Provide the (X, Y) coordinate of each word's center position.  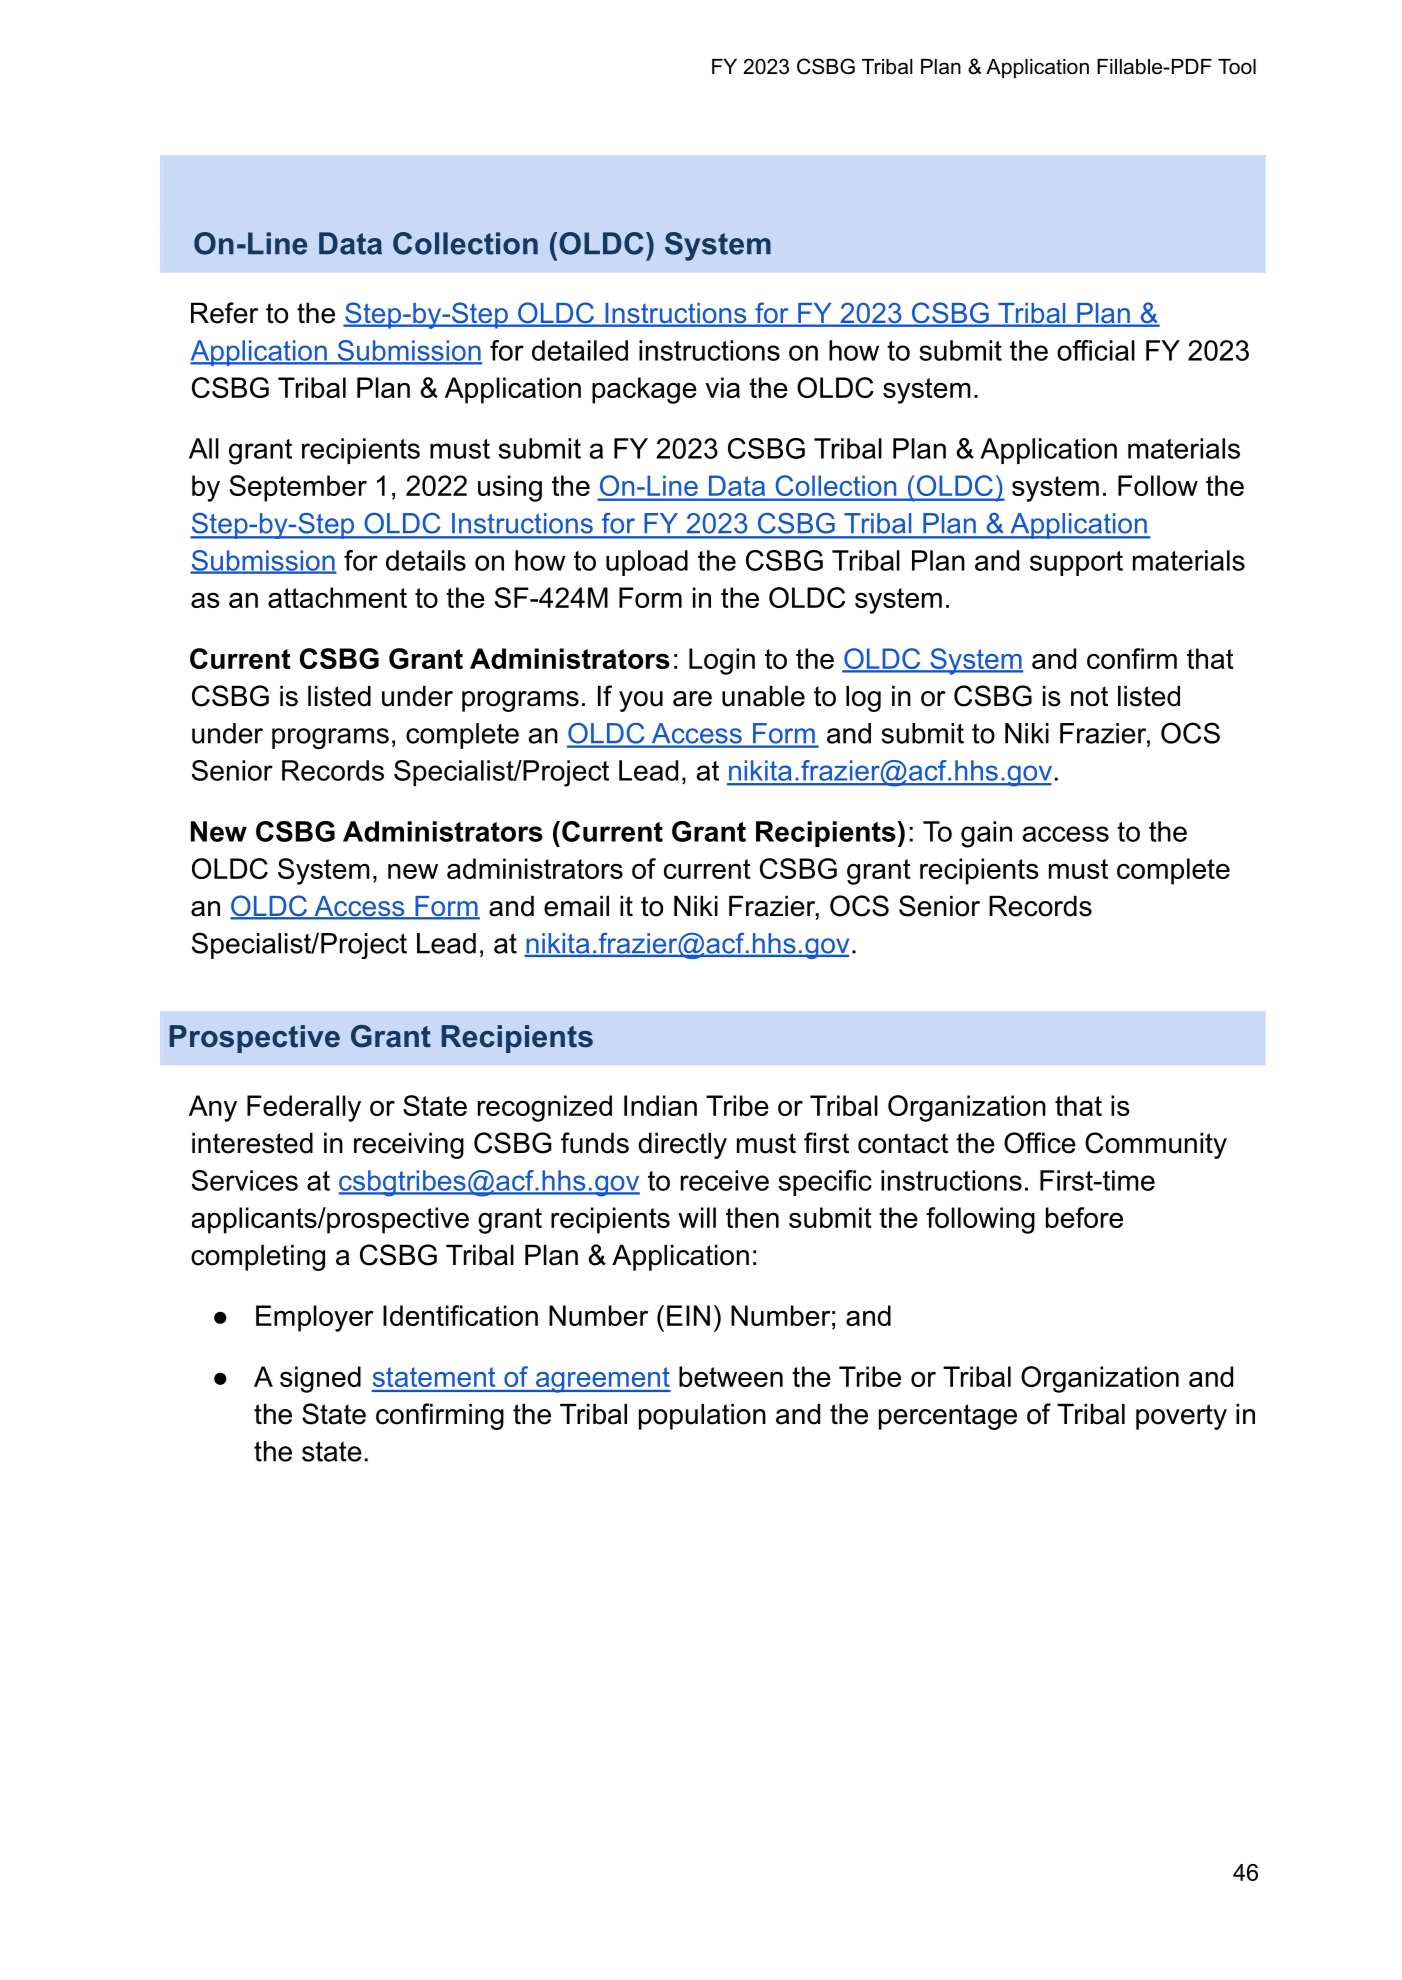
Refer (224, 313)
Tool (1237, 67)
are (692, 699)
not (1089, 696)
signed (320, 1379)
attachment (337, 597)
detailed (580, 350)
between (731, 1376)
